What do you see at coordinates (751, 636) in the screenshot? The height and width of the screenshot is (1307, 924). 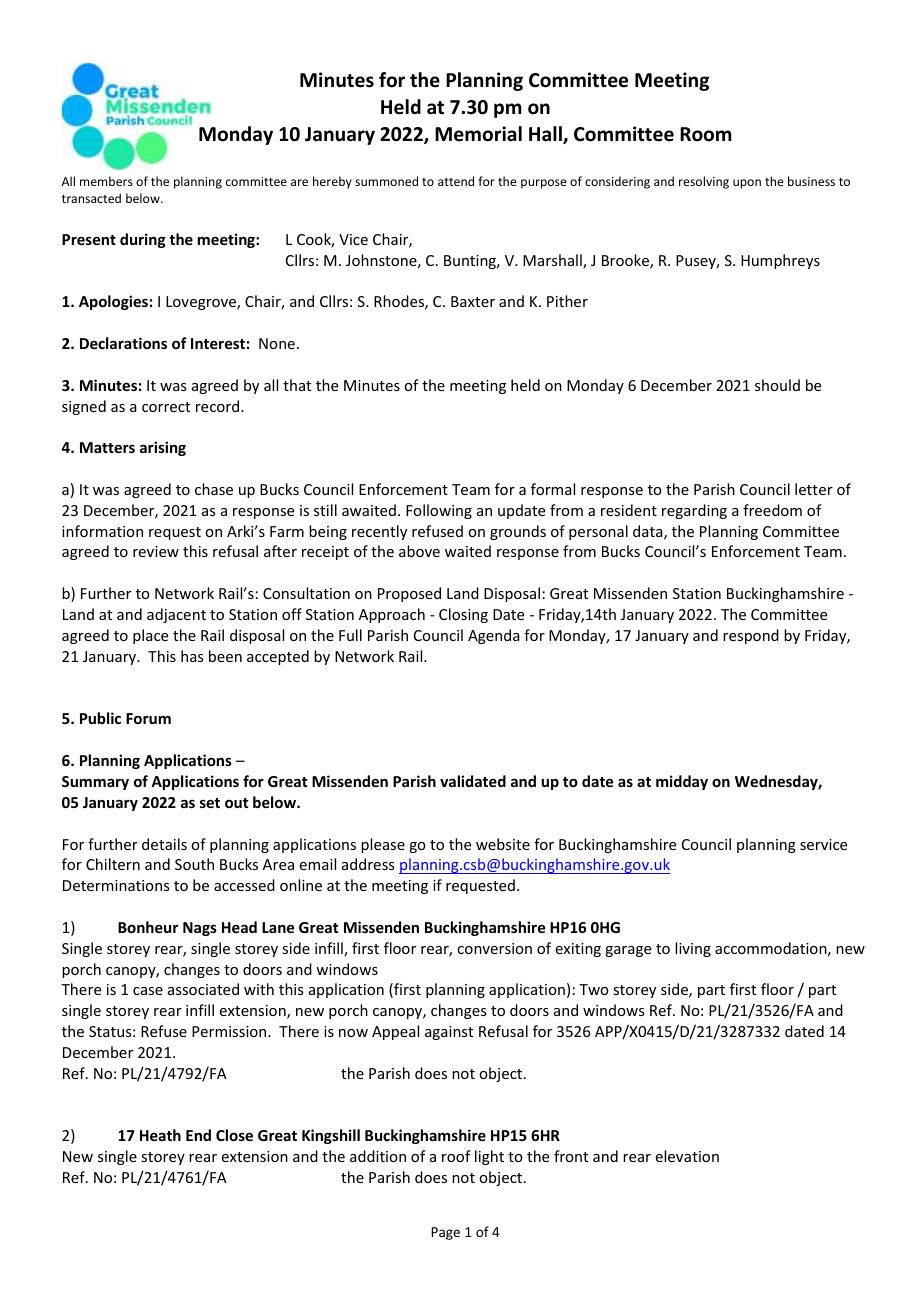 I see `respond` at bounding box center [751, 636].
